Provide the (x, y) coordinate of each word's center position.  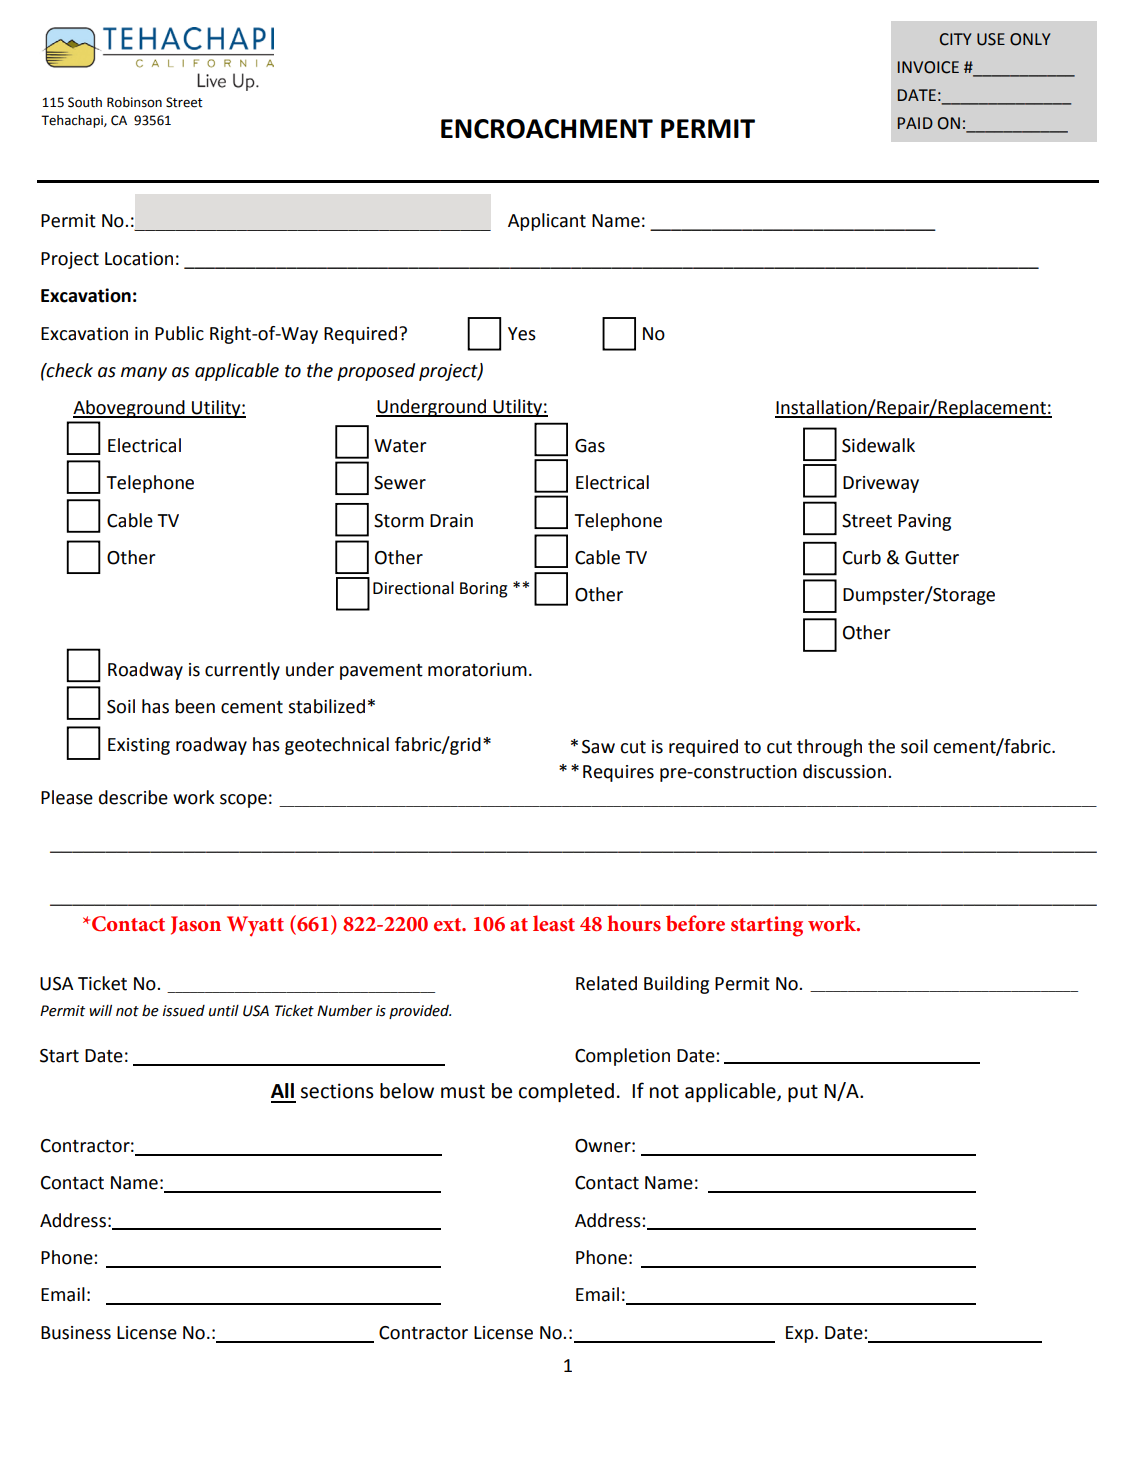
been (195, 706)
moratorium (477, 670)
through (829, 748)
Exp (801, 1334)
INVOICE (928, 67)
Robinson (134, 102)
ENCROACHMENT (547, 129)
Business (76, 1333)
